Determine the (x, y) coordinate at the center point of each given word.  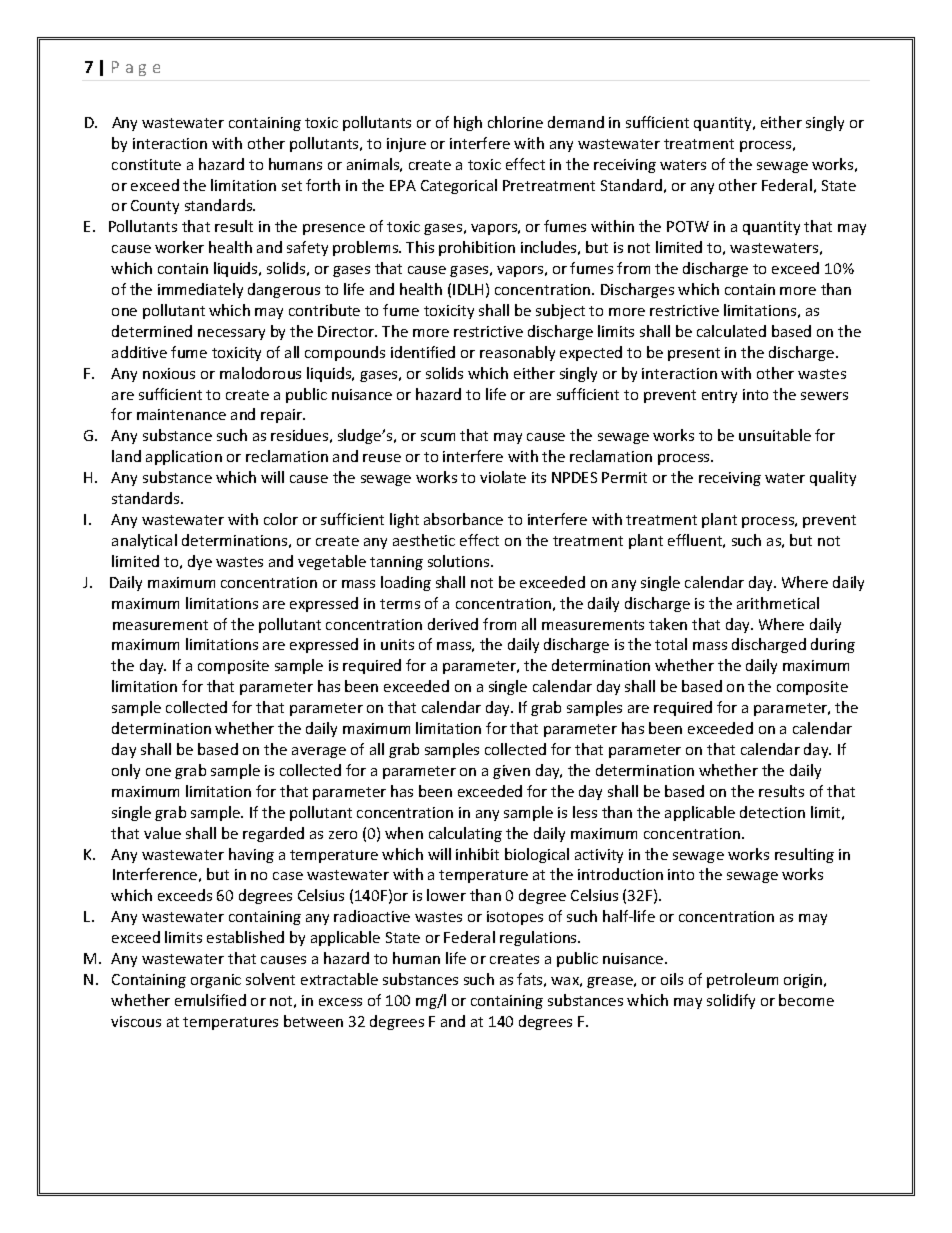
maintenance (181, 414)
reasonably (517, 353)
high (468, 123)
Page (136, 68)
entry (719, 396)
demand (576, 122)
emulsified (210, 1000)
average (319, 752)
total (671, 644)
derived (453, 624)
